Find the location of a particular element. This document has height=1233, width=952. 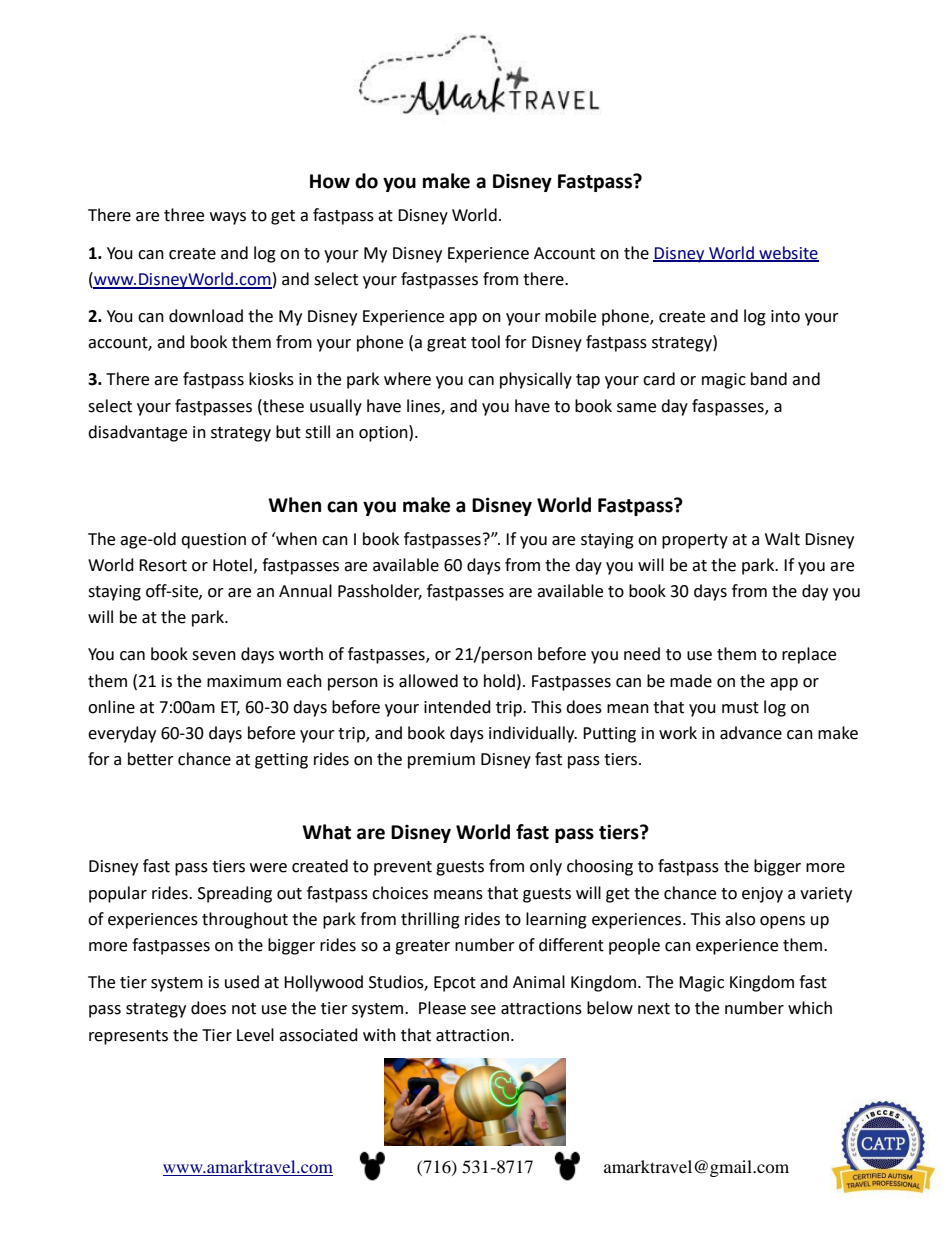

How is located at coordinates (330, 181).
